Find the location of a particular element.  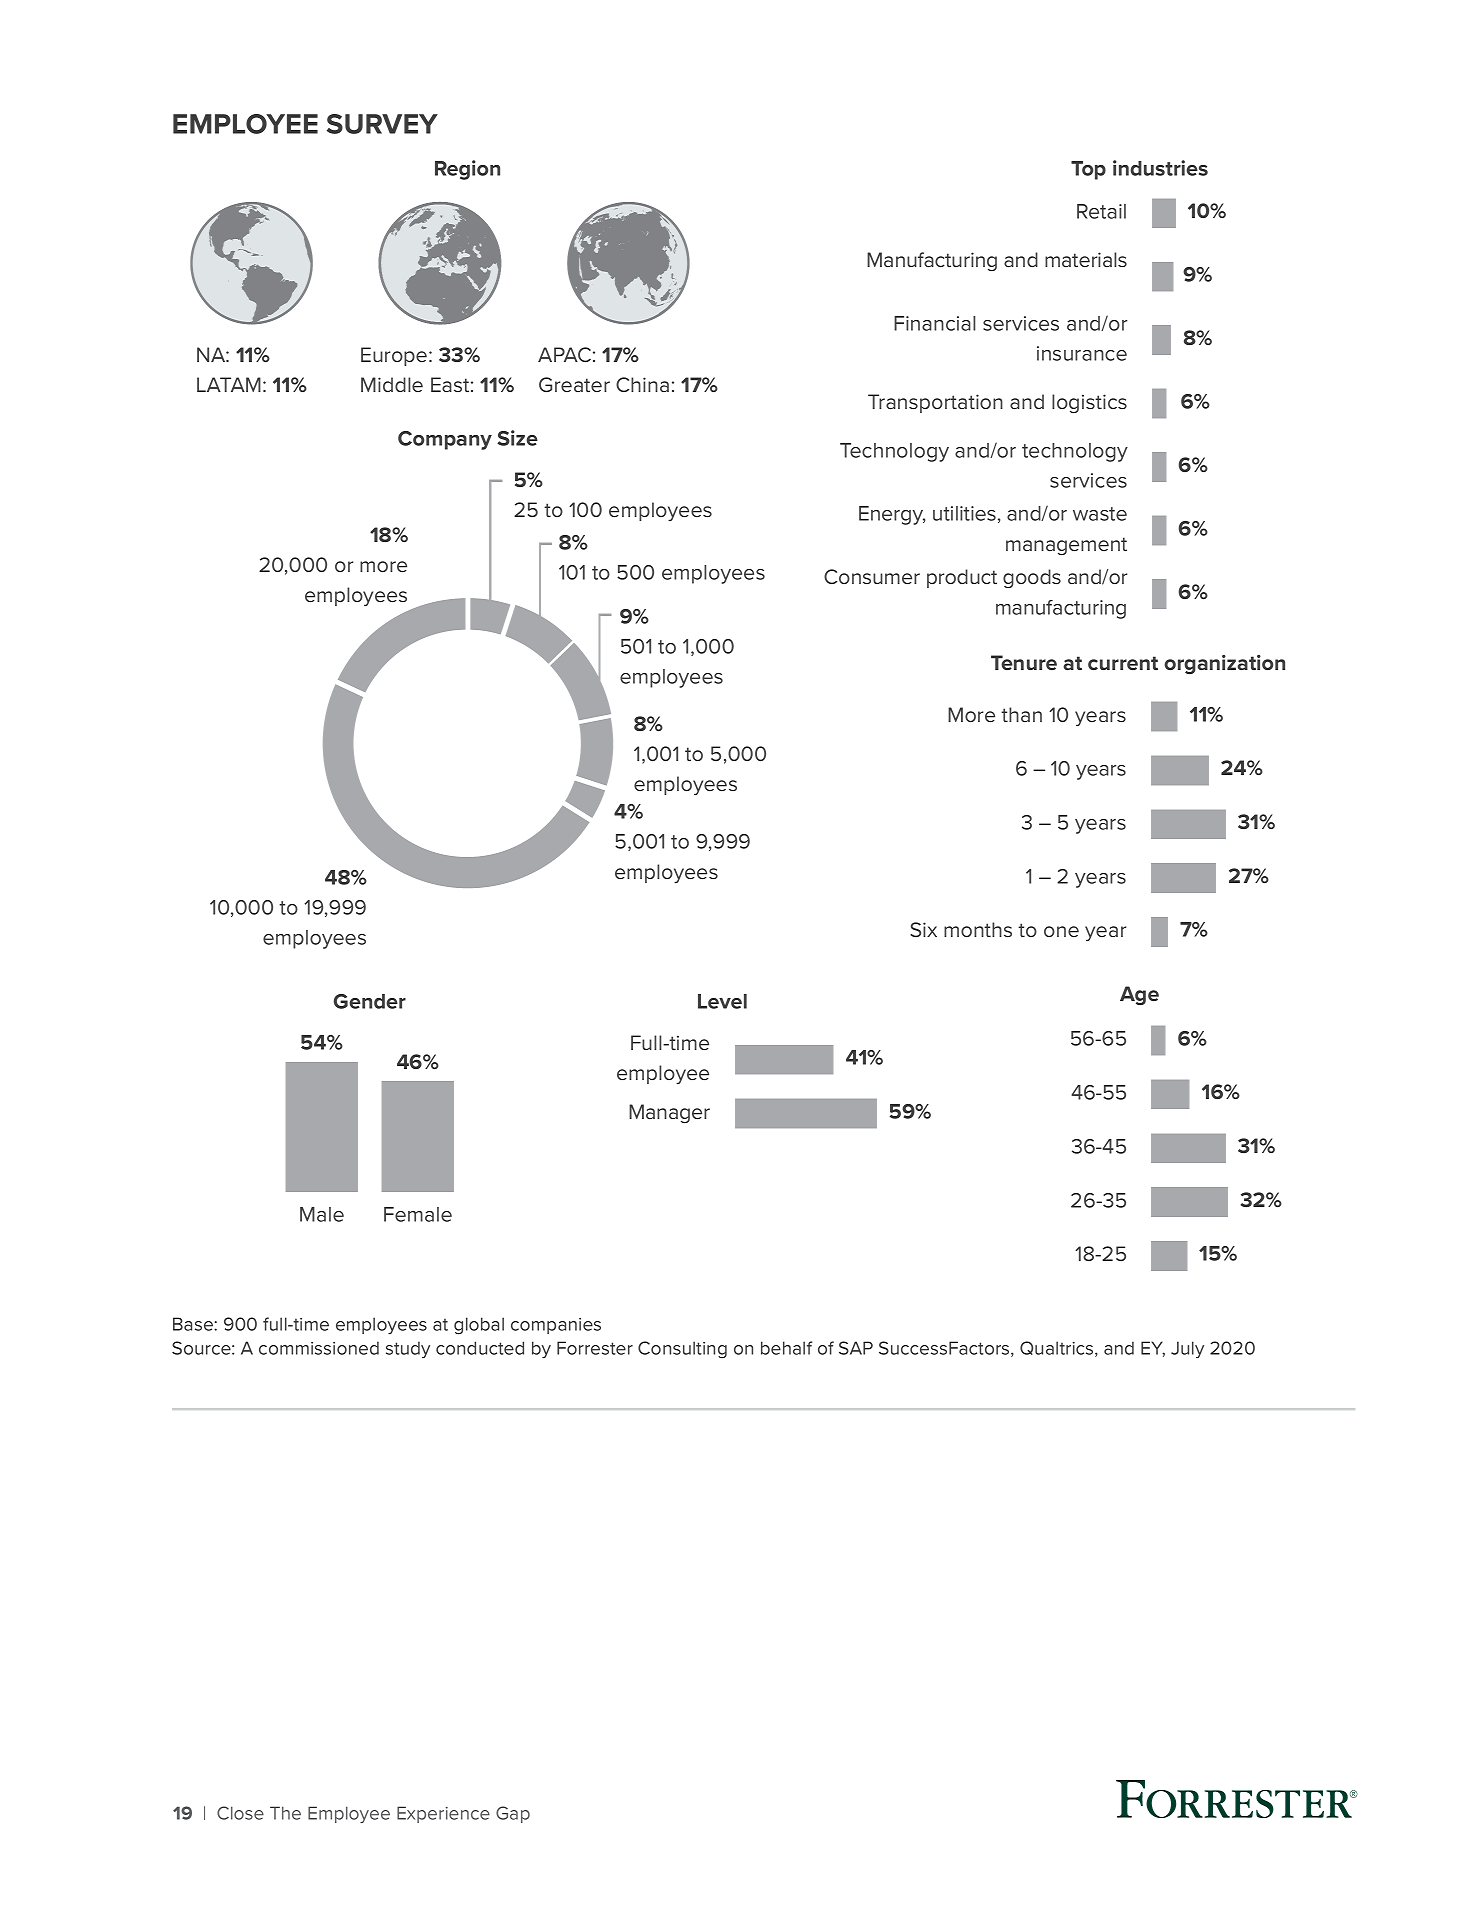

waste is located at coordinates (1100, 514).
